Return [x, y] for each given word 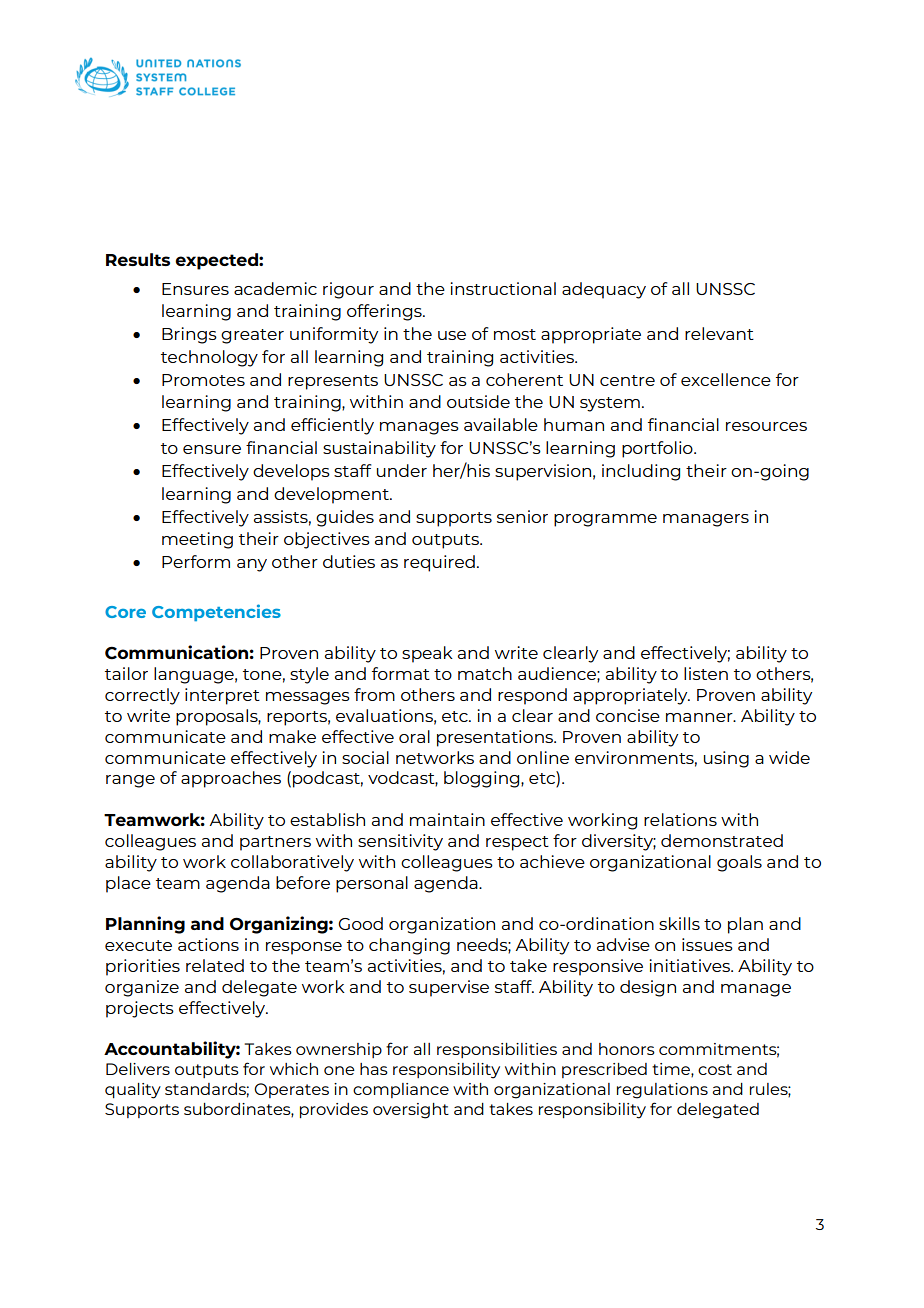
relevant [719, 333]
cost [715, 1069]
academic [275, 288]
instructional [503, 288]
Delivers [138, 1069]
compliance [401, 1090]
